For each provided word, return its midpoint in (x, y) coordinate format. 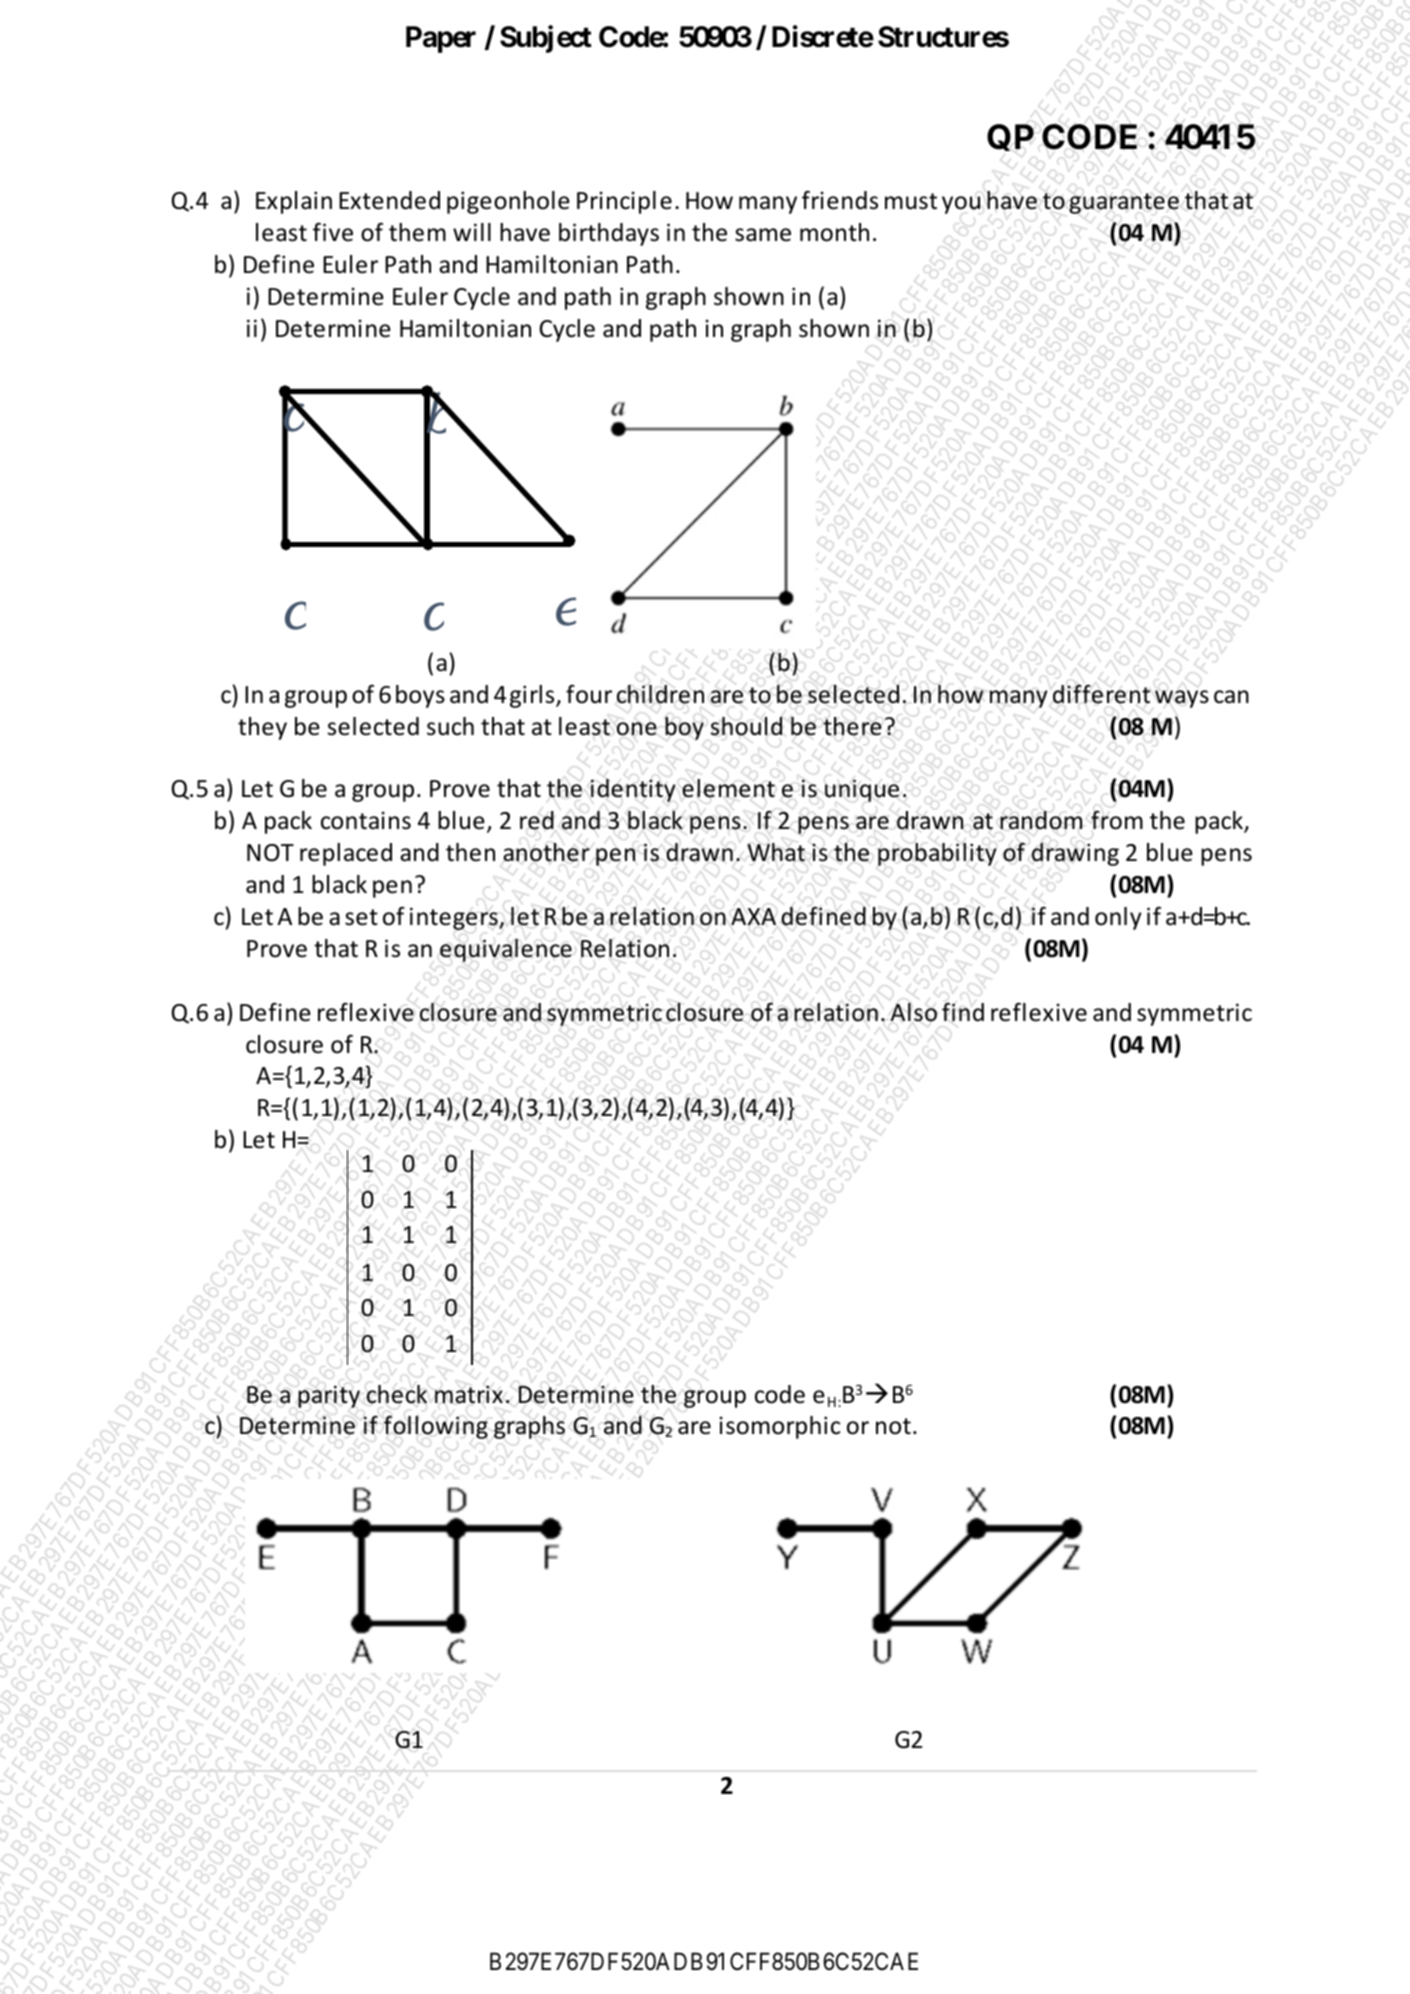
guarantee (1124, 203)
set (361, 917)
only (1118, 918)
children (660, 694)
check (397, 1394)
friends (840, 200)
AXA (753, 916)
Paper (441, 39)
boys (420, 696)
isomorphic (779, 1427)
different (1101, 694)
